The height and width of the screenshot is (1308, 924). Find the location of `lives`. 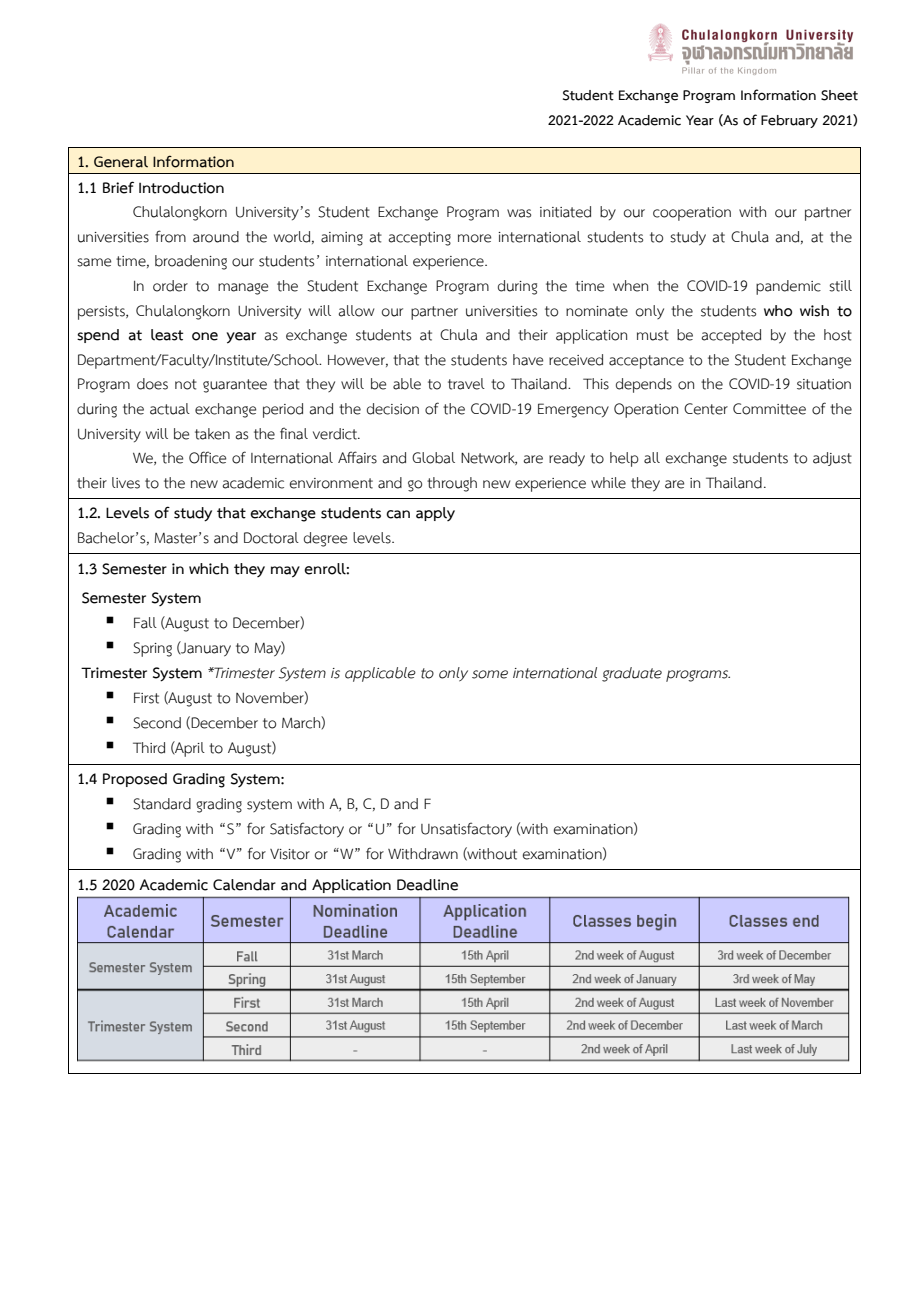

lives is located at coordinates (126, 483).
